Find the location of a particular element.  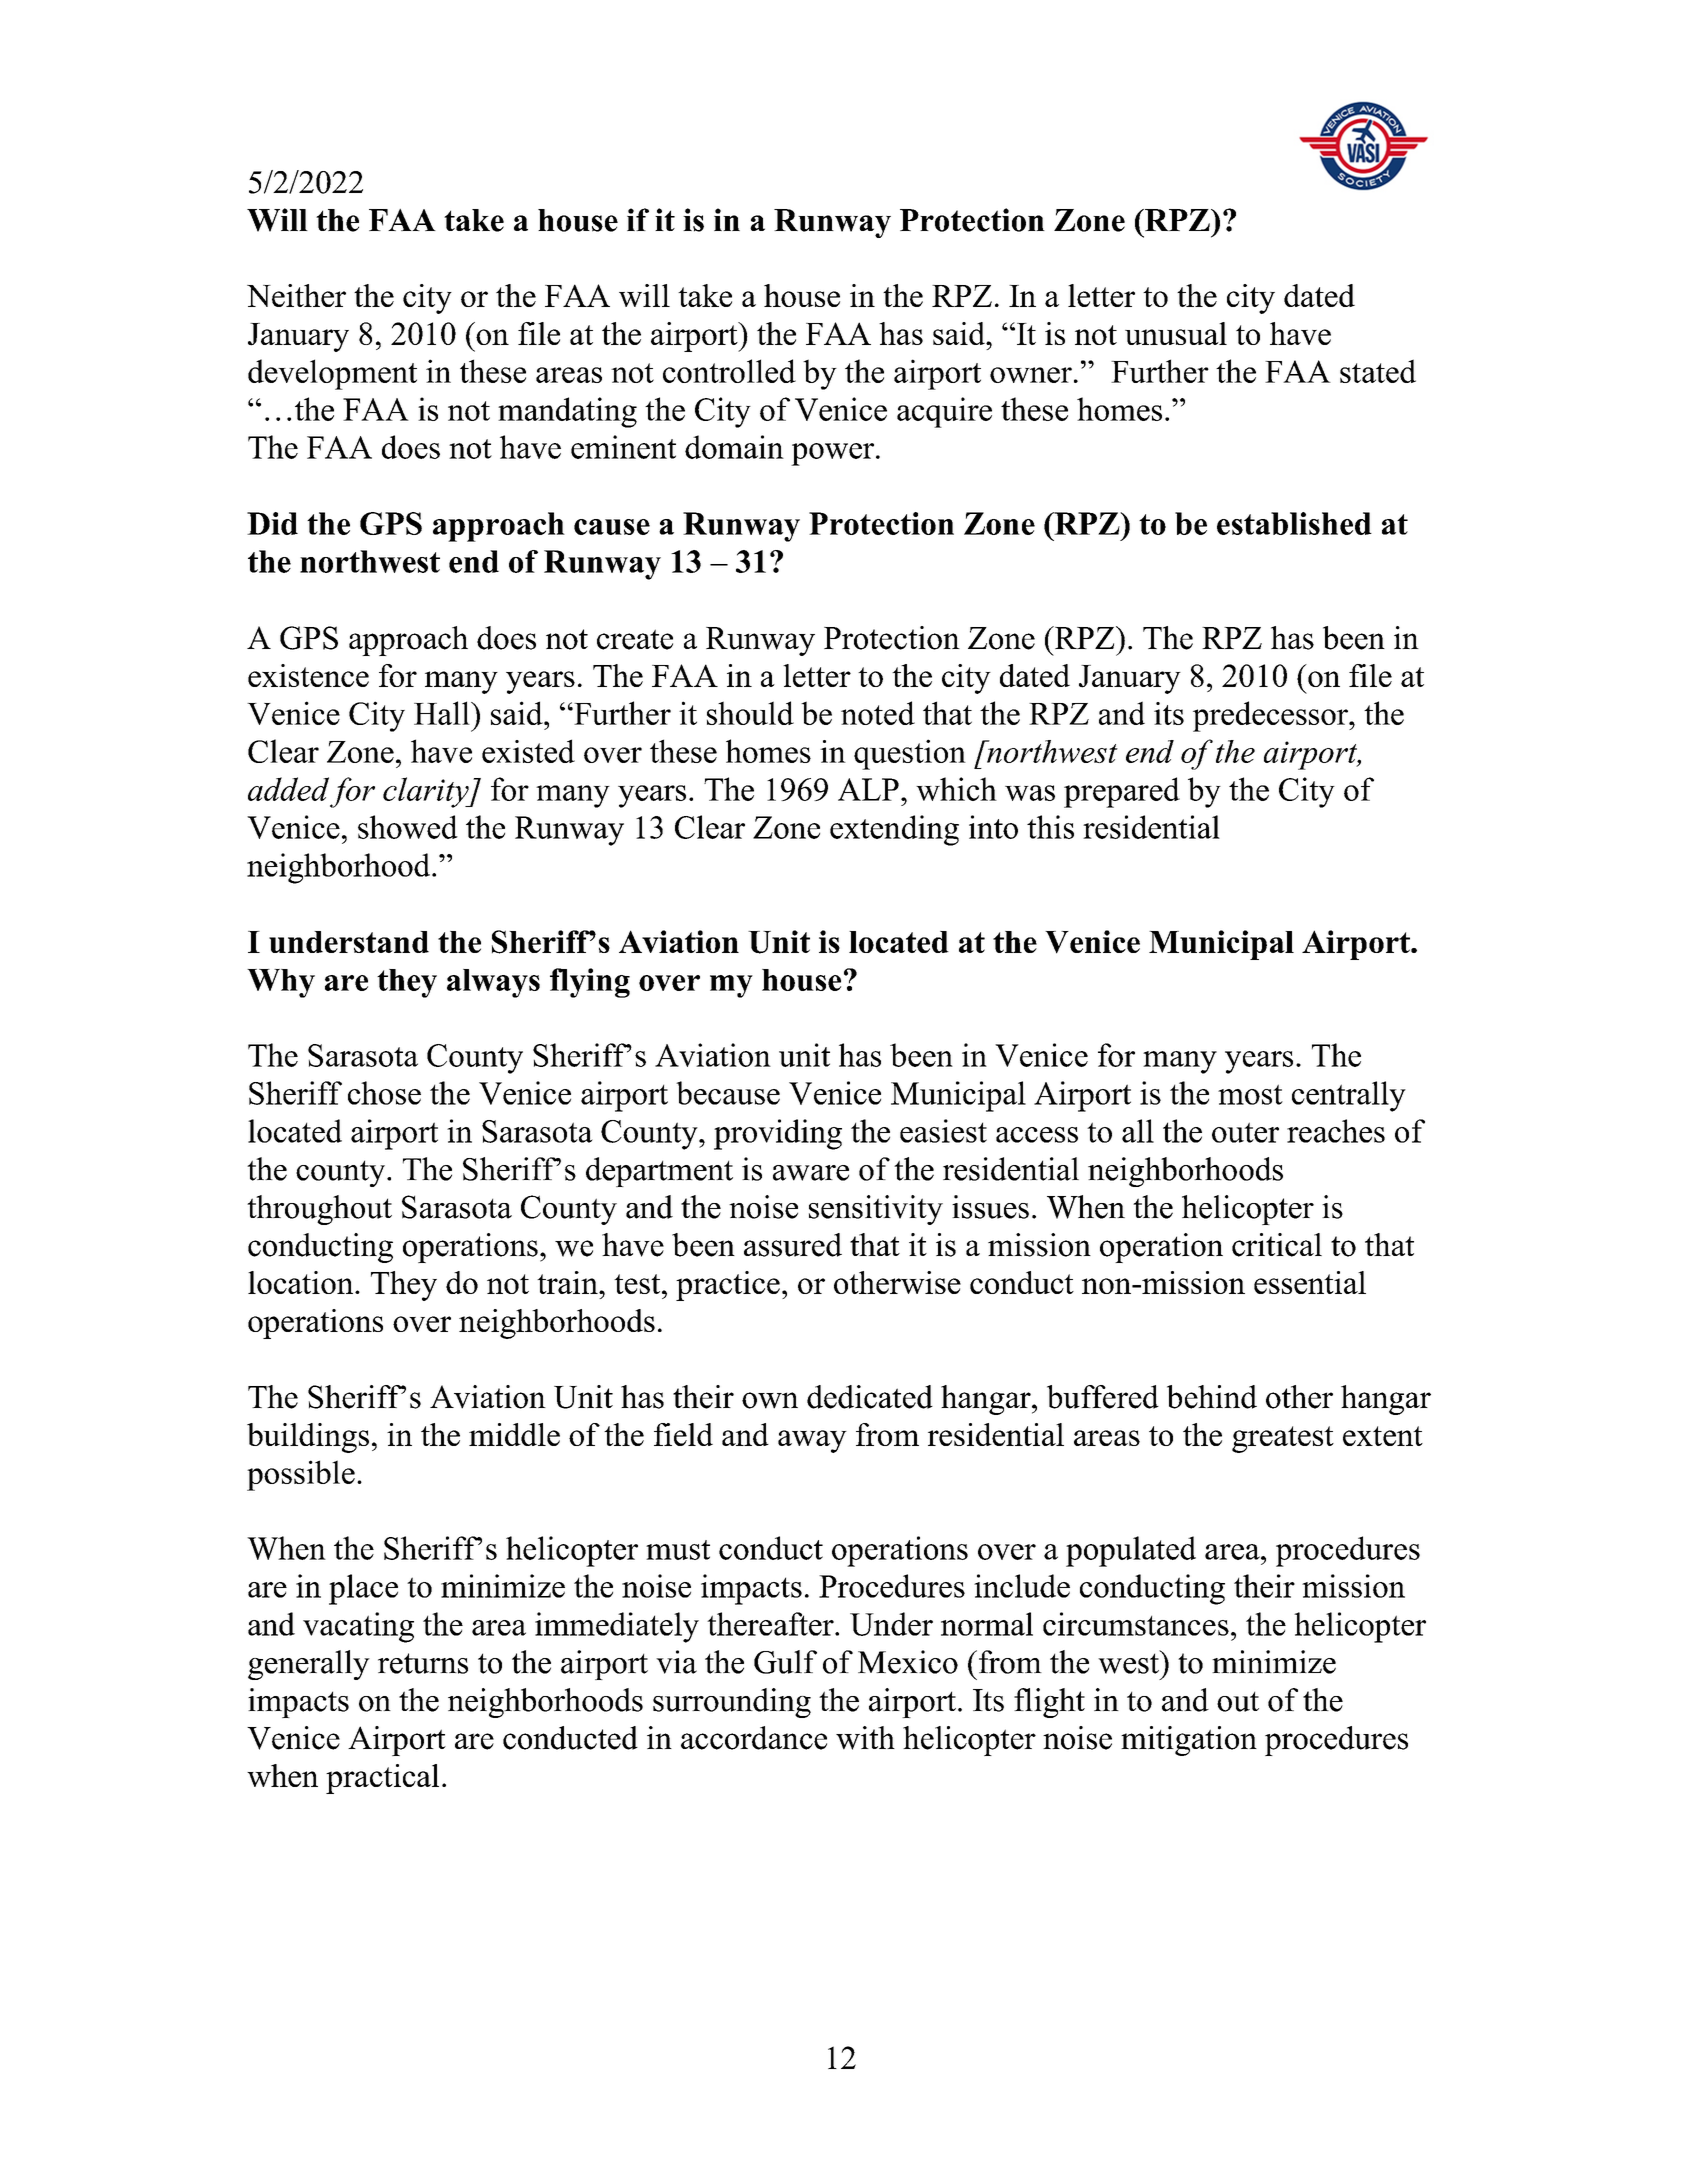

practical is located at coordinates (382, 1779).
